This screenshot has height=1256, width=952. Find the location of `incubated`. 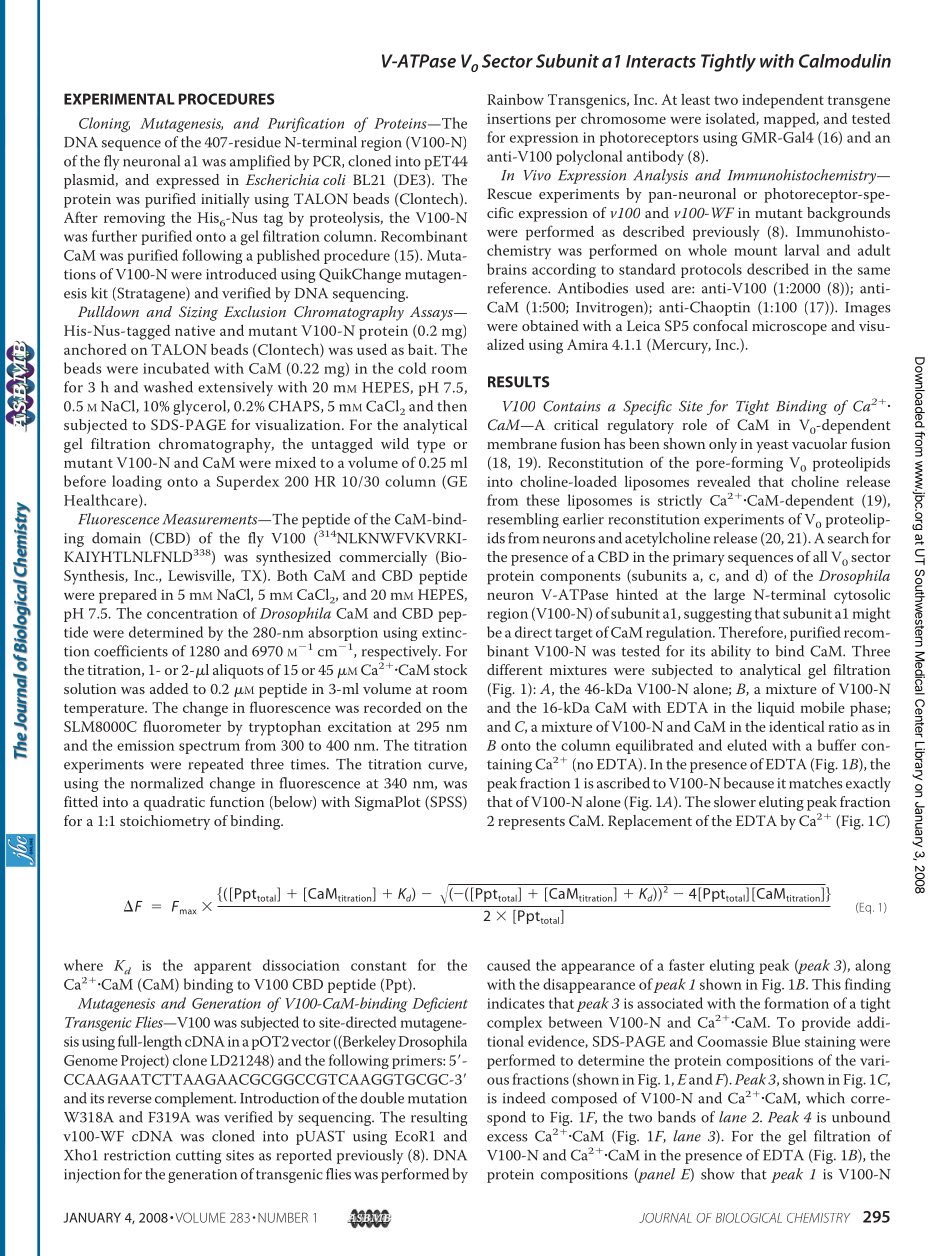

incubated is located at coordinates (176, 368).
